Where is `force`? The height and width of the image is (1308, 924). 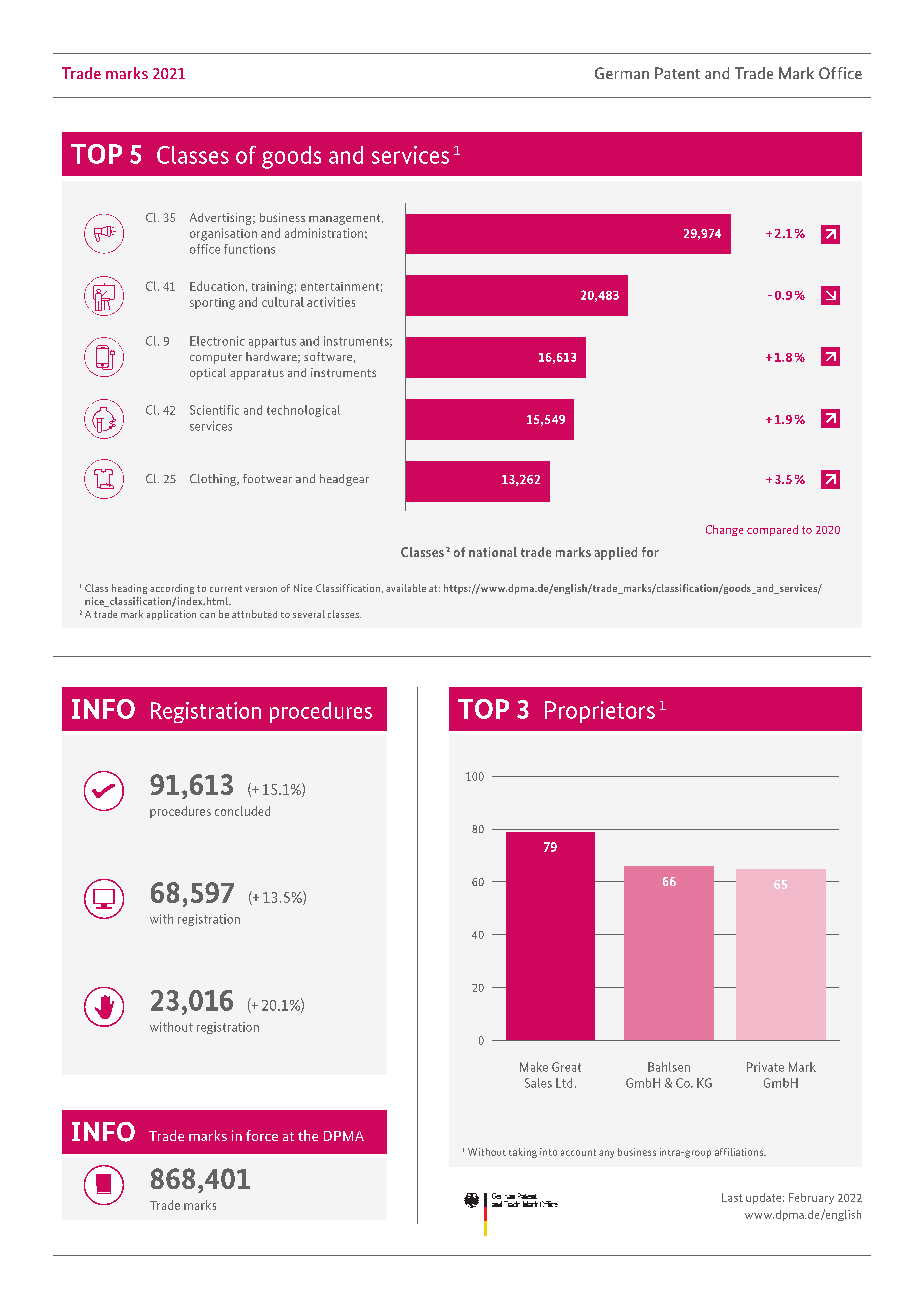
force is located at coordinates (262, 1135).
